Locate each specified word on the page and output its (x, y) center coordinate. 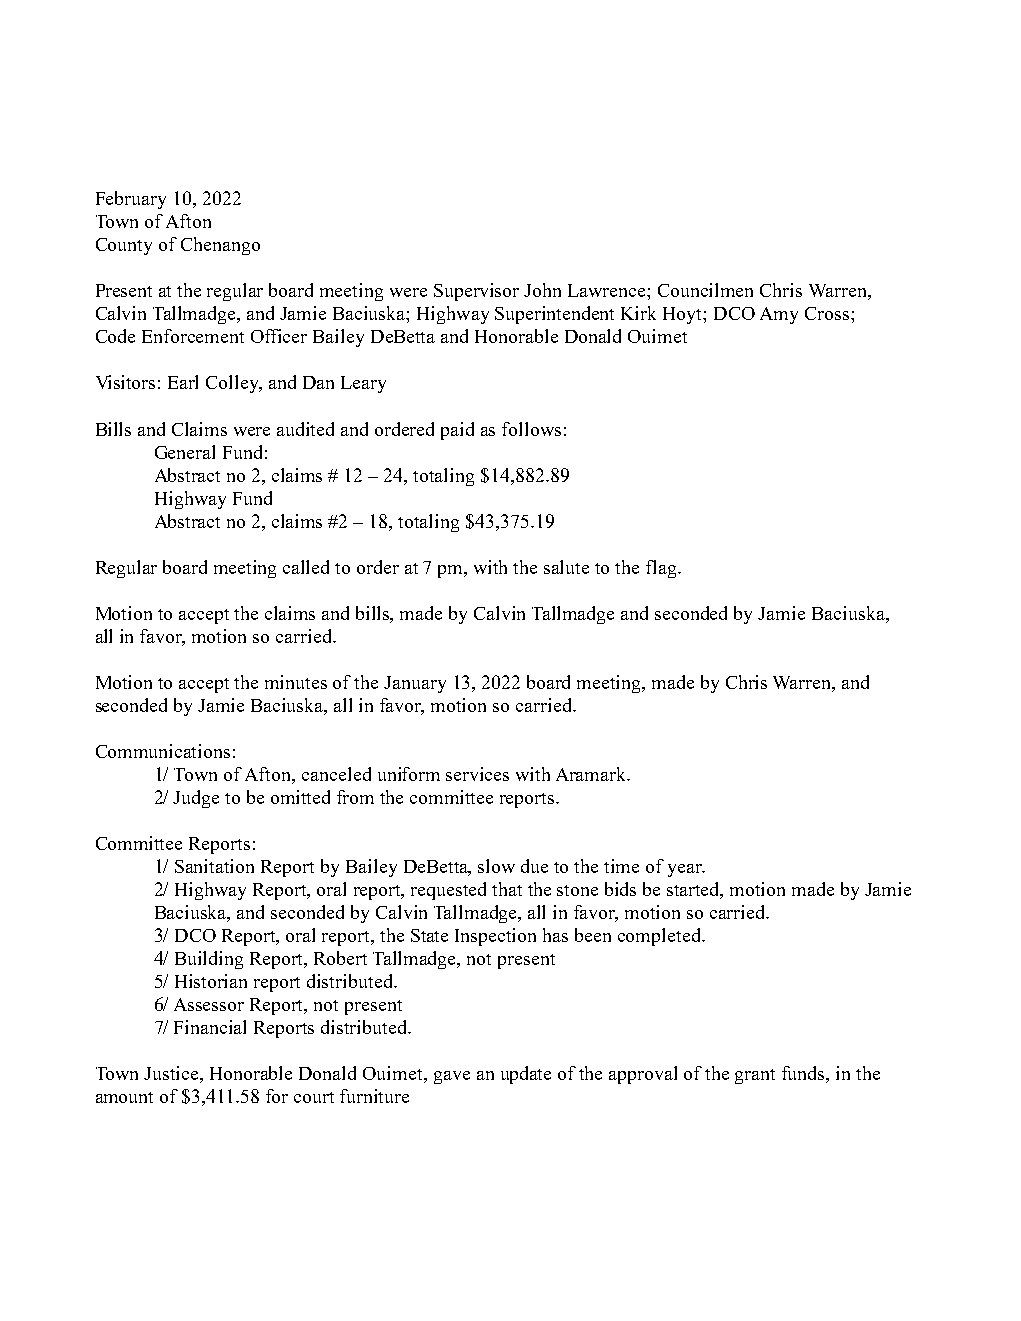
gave (452, 1077)
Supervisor (476, 292)
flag (662, 569)
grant (755, 1076)
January (415, 684)
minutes (296, 682)
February (131, 200)
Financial (210, 1027)
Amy (779, 315)
